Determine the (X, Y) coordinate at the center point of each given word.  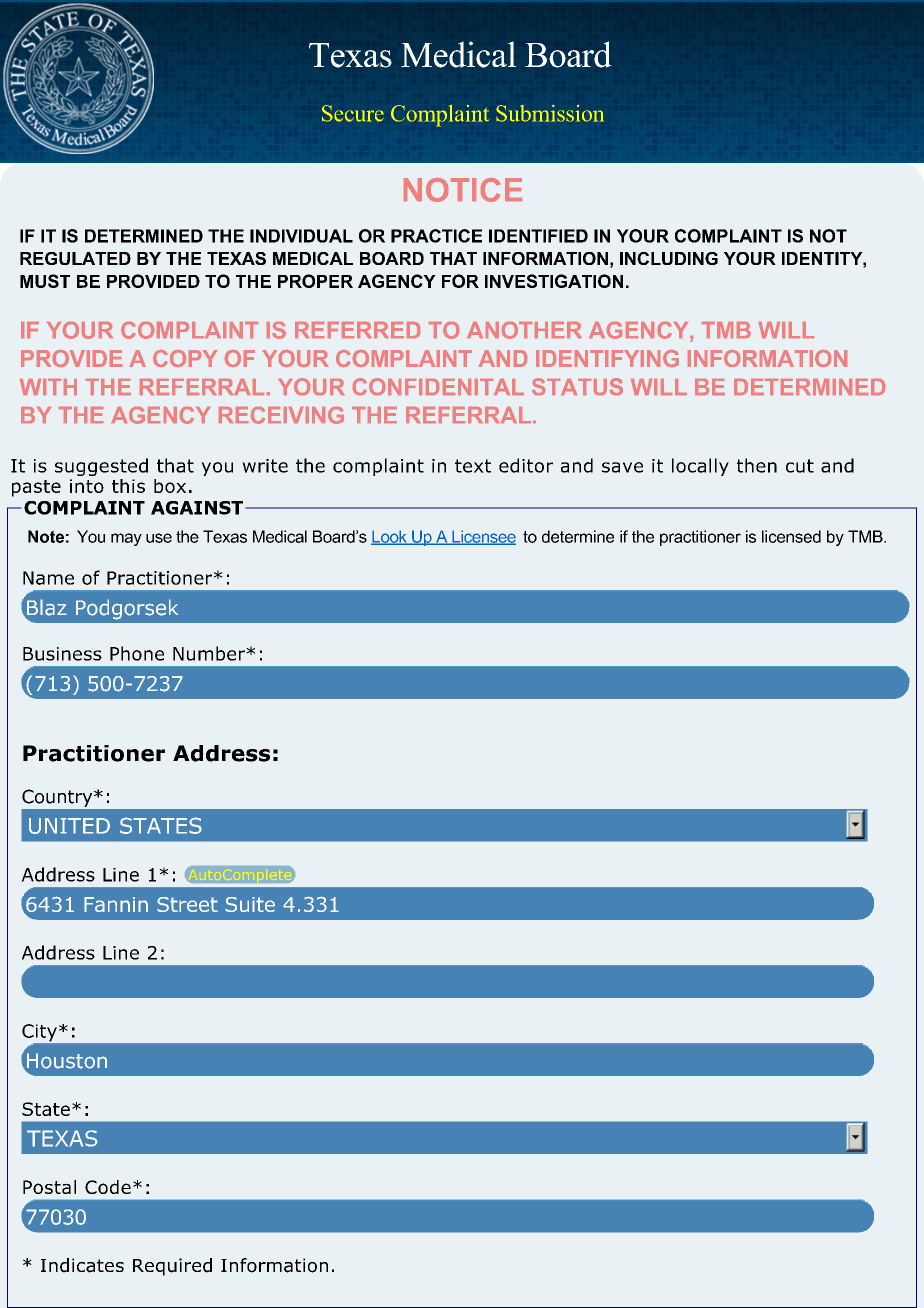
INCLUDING (669, 258)
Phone (137, 653)
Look (390, 537)
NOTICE (463, 190)
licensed (791, 536)
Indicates (82, 1265)
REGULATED (75, 258)
